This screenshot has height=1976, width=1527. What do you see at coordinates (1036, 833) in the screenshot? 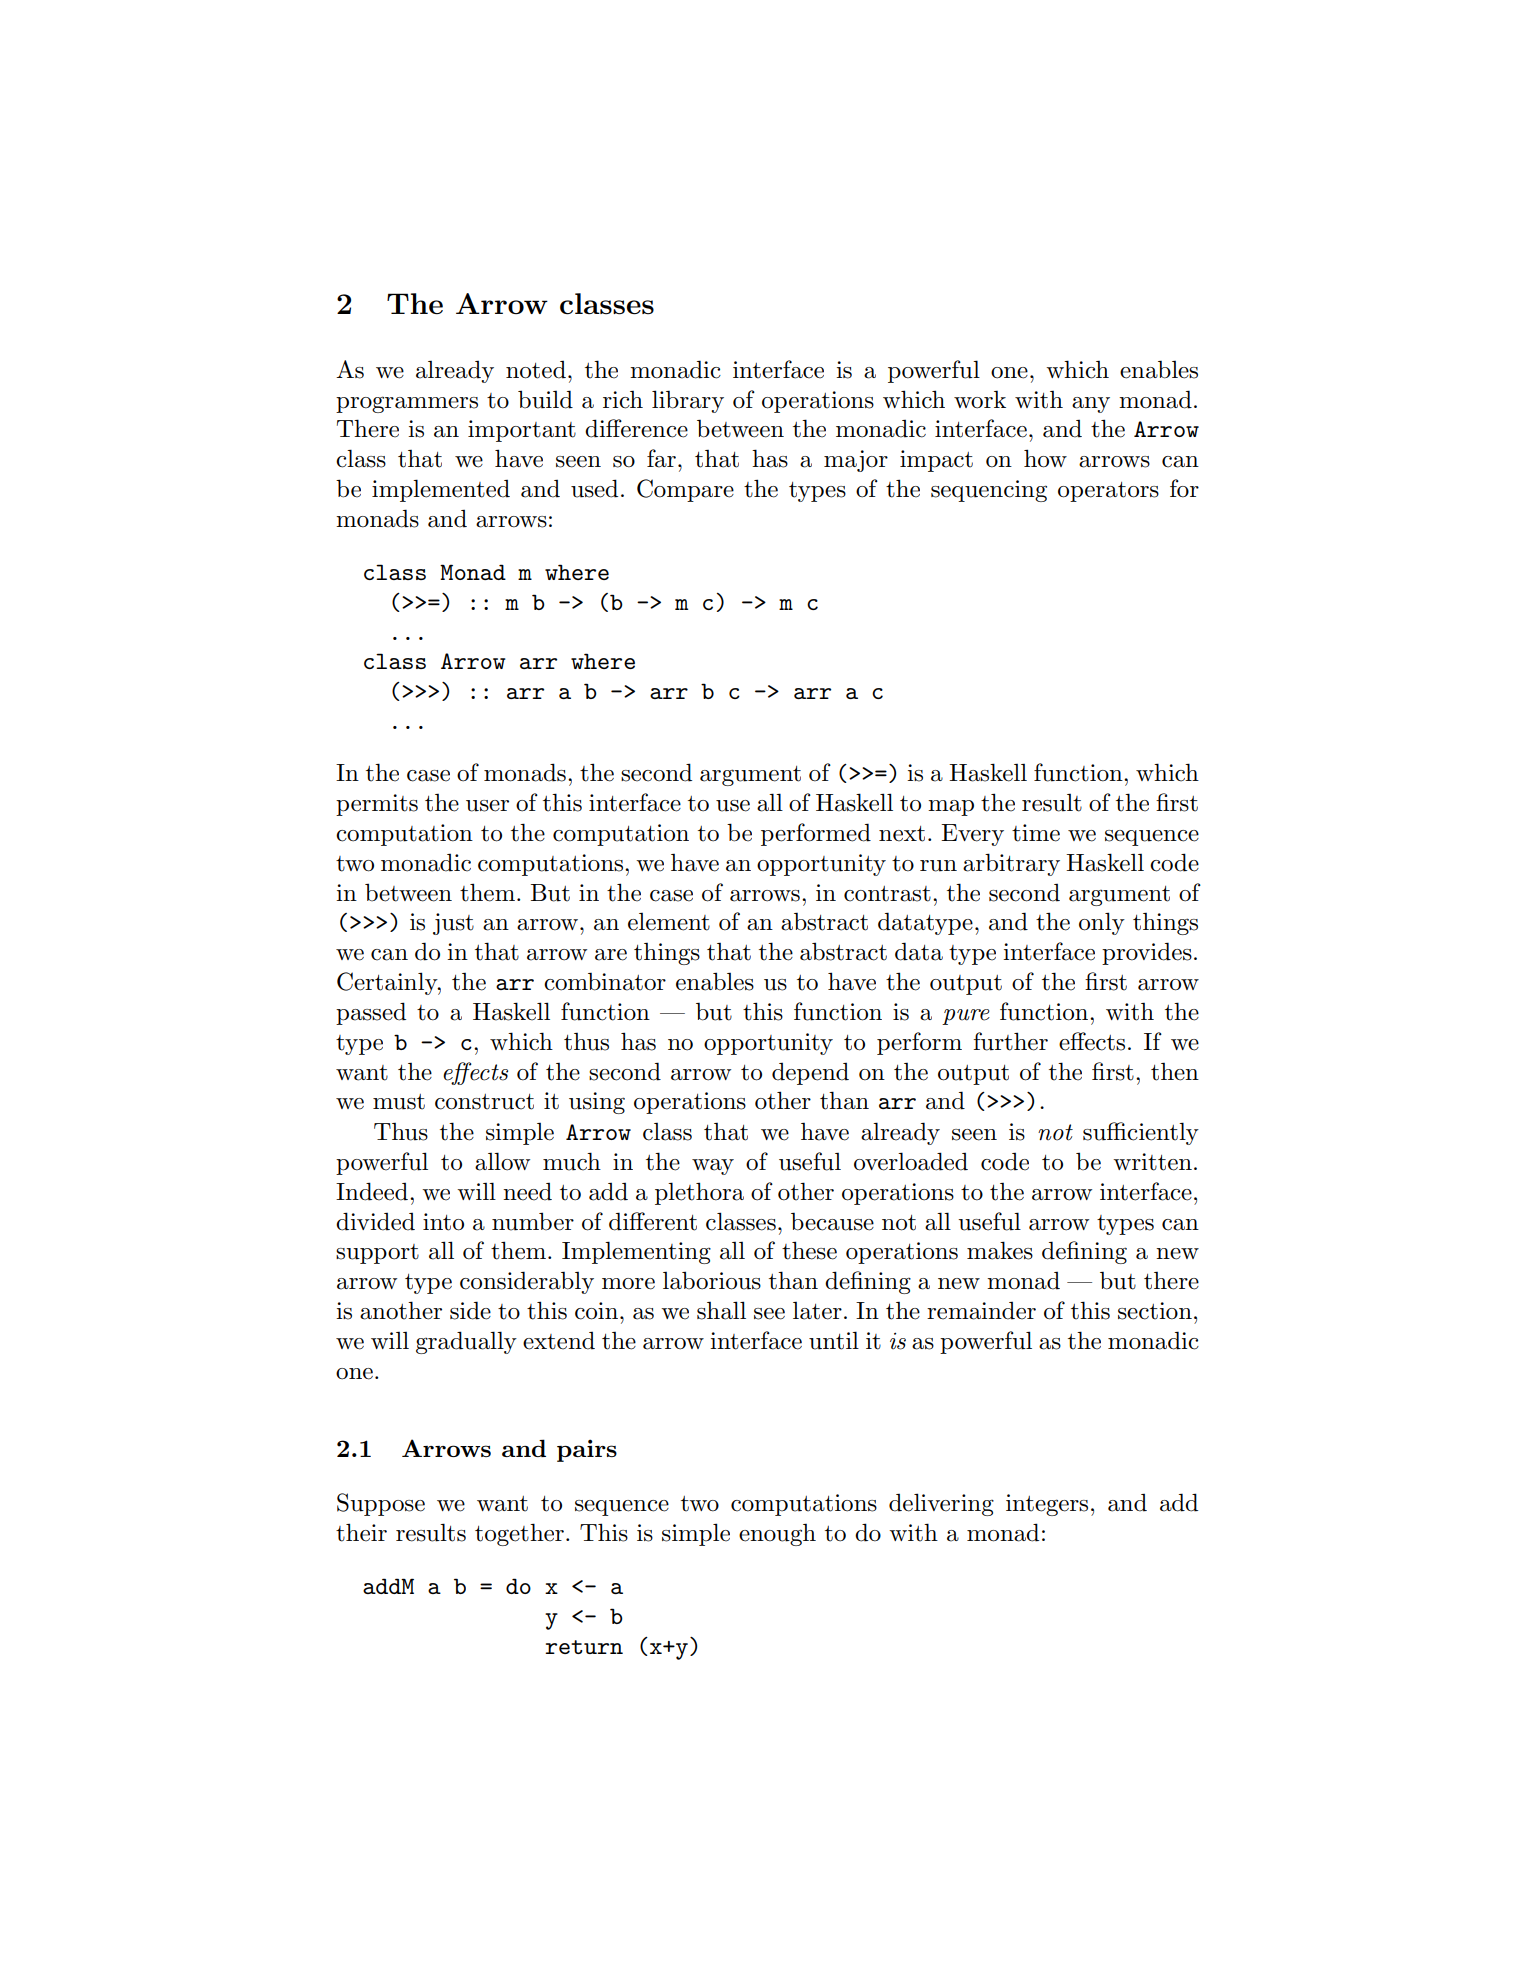
I see `time` at bounding box center [1036, 833].
